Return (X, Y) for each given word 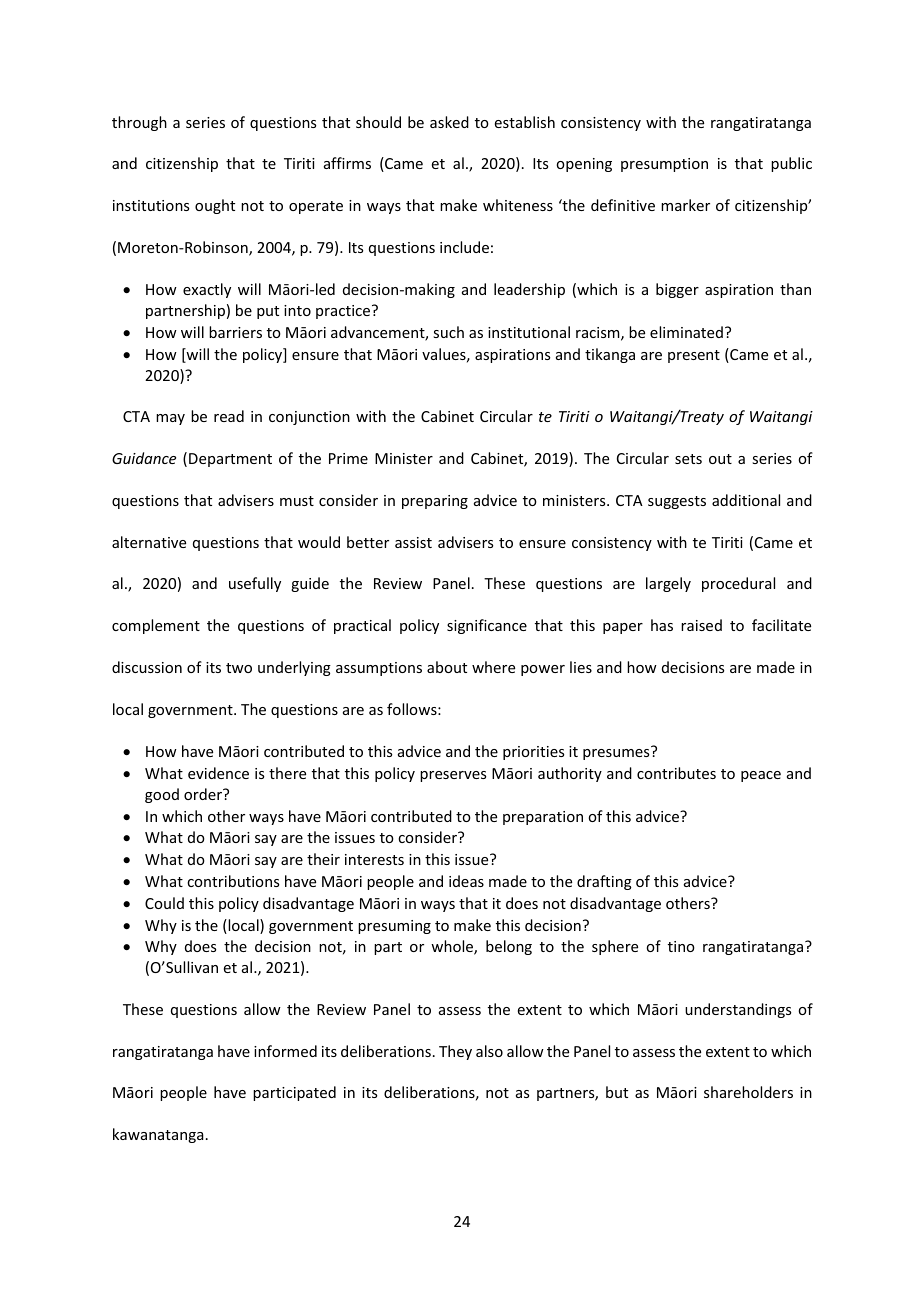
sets (688, 459)
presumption (664, 165)
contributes (676, 773)
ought (215, 206)
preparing (435, 502)
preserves (453, 776)
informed (285, 1051)
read (229, 416)
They (455, 1052)
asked (449, 122)
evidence (218, 773)
